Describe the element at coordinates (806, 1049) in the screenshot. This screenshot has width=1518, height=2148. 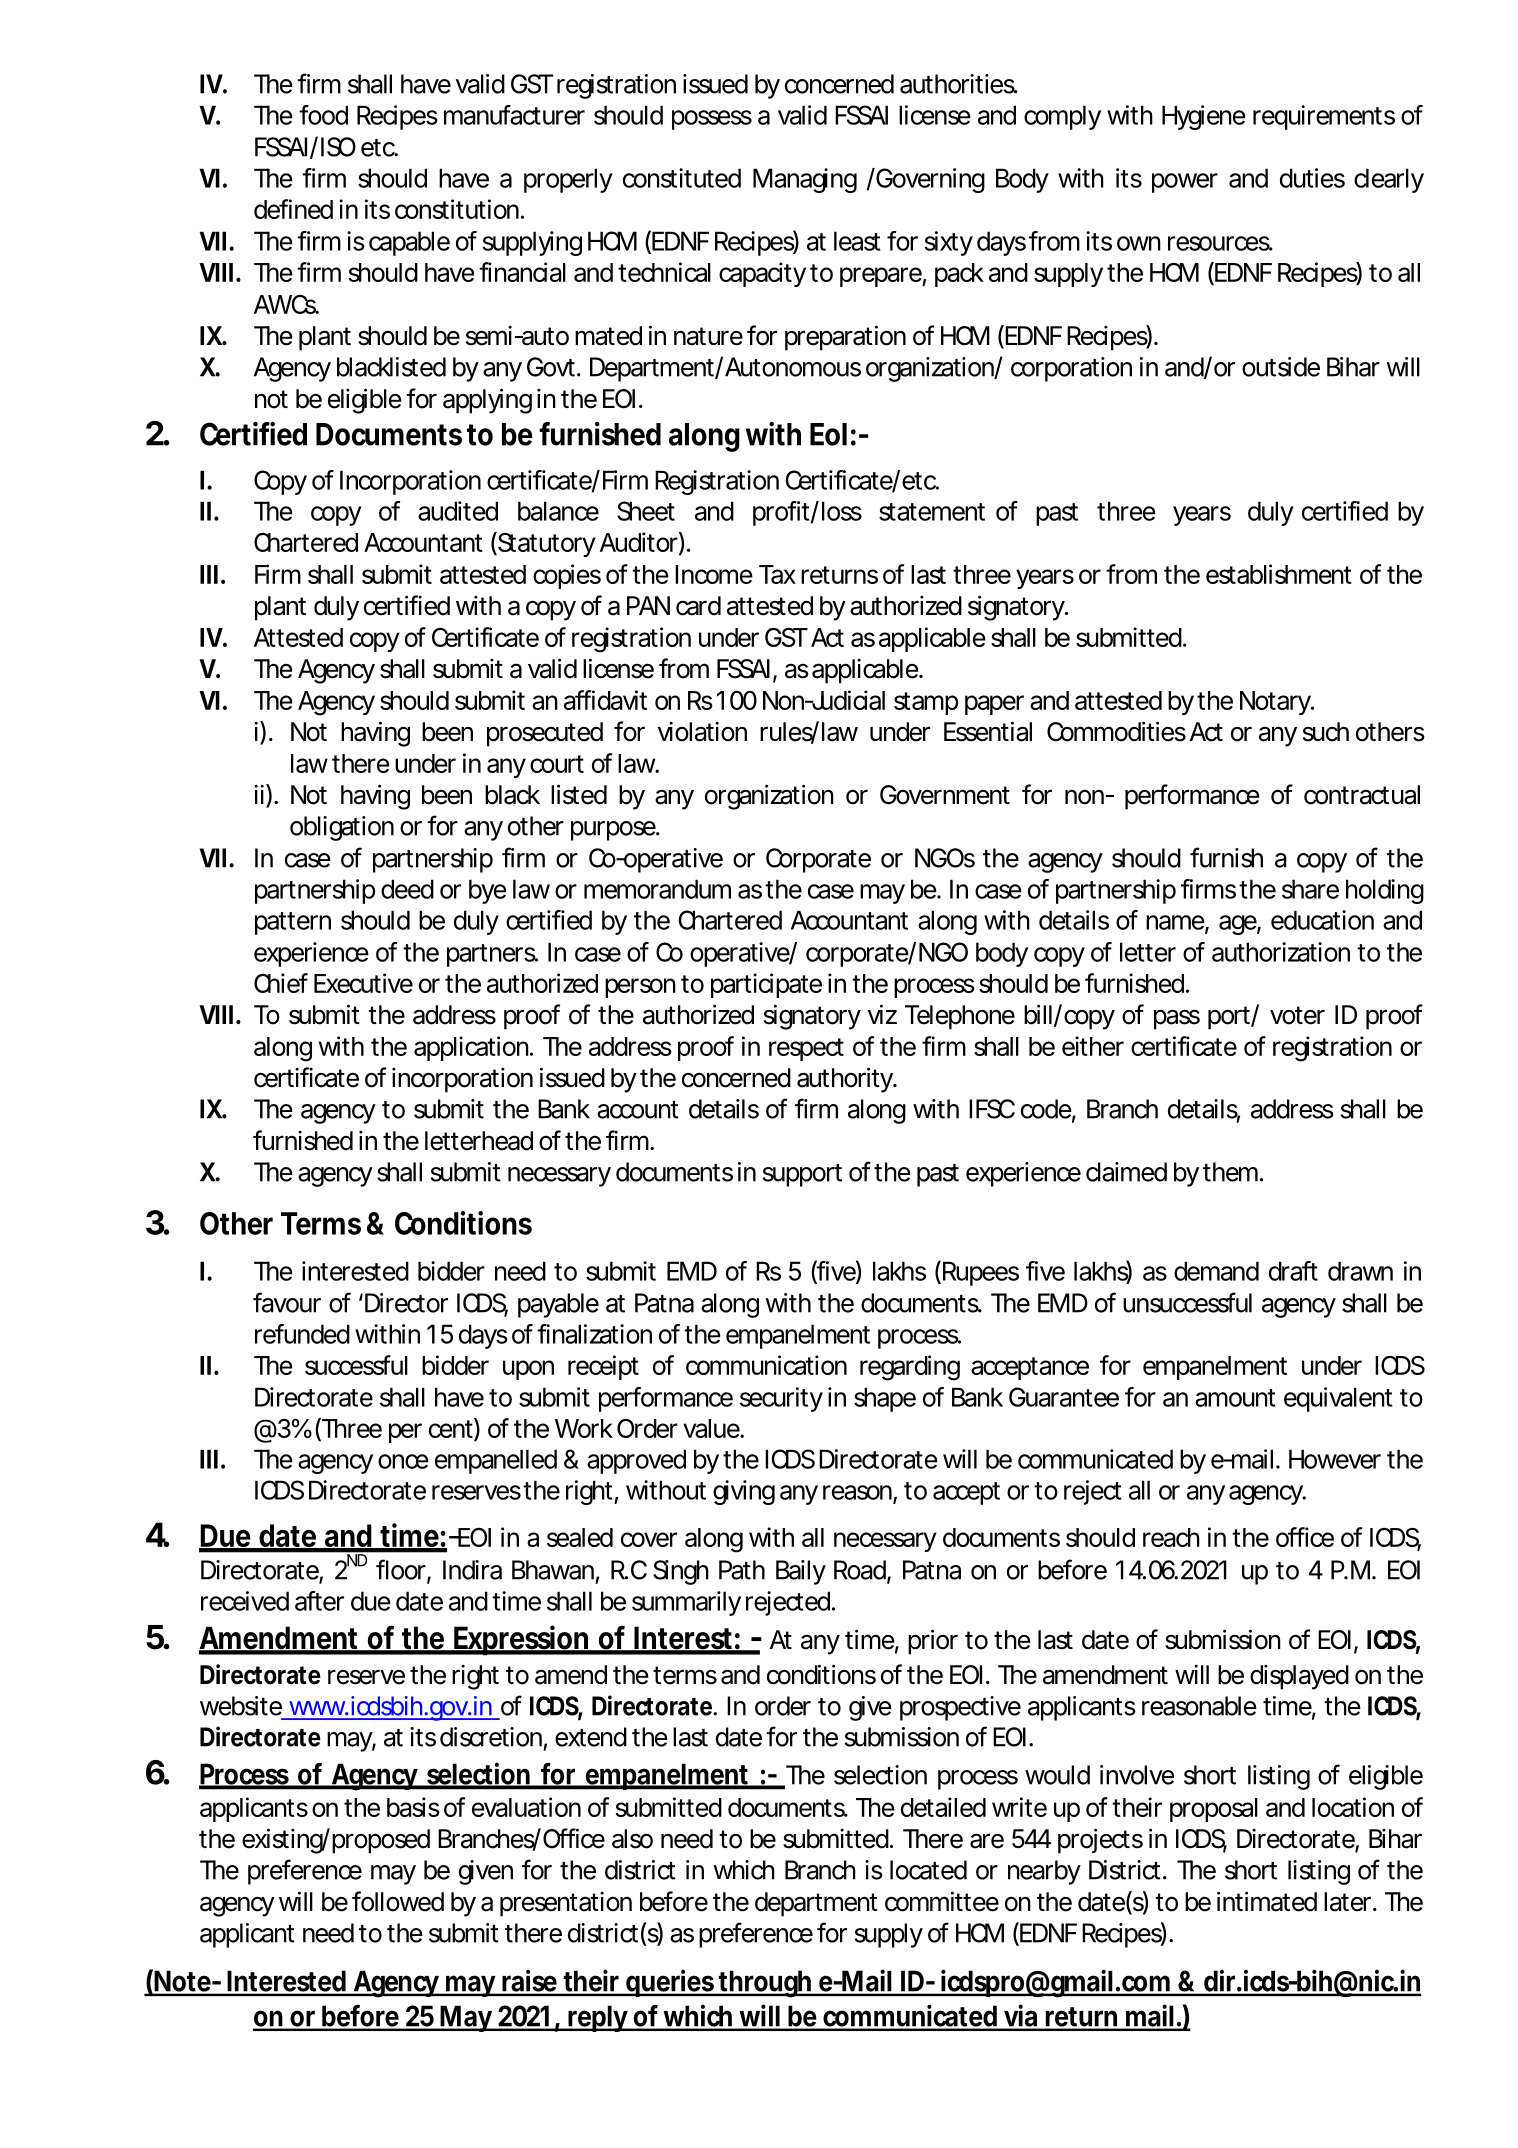
I see `respect` at that location.
